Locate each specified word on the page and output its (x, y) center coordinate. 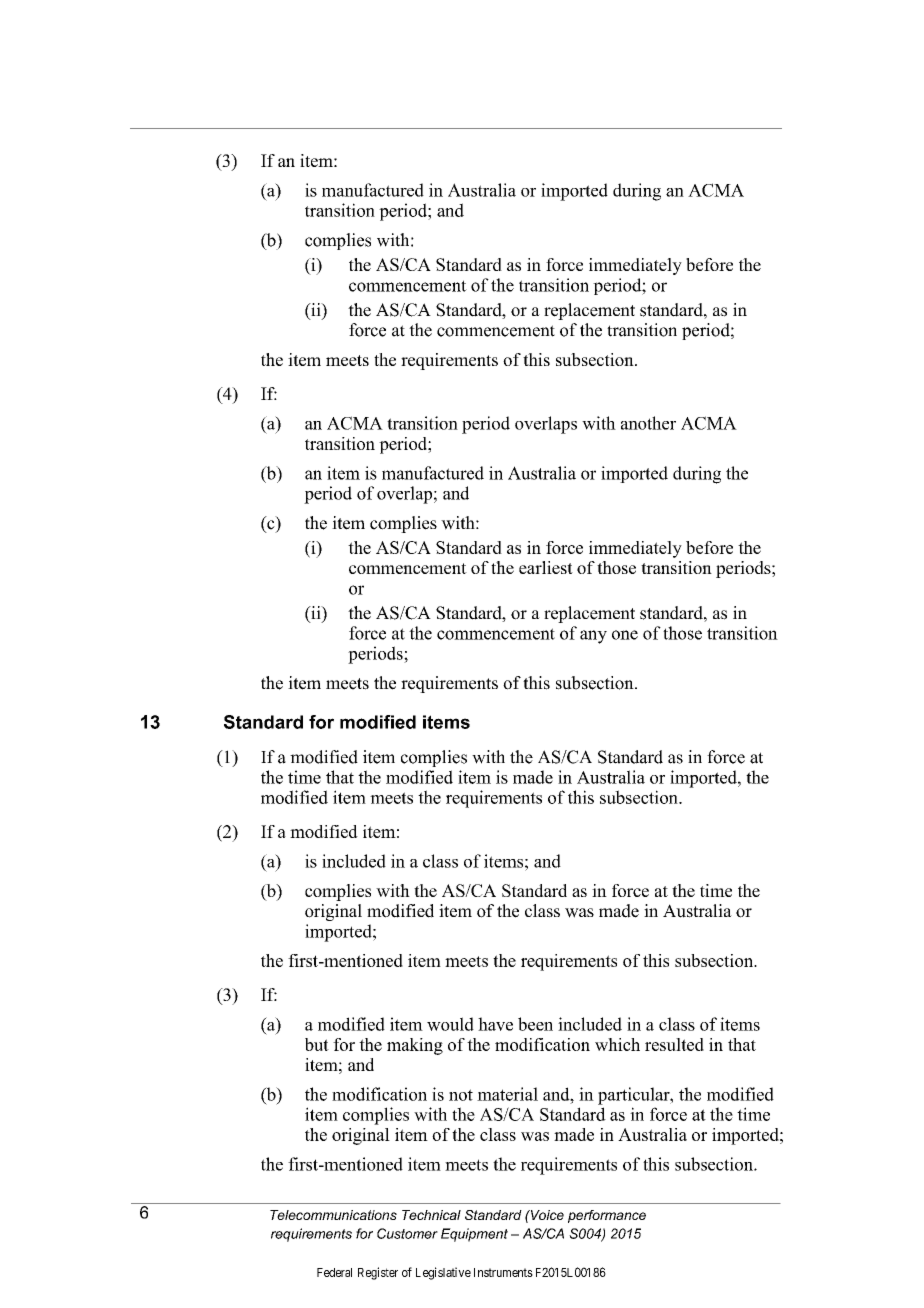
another (648, 423)
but (317, 1044)
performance (607, 1216)
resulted (674, 1044)
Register (378, 1273)
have (495, 1024)
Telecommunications (333, 1215)
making (415, 1046)
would (450, 1024)
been (535, 1024)
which (617, 1044)
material (507, 1094)
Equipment (474, 1235)
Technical (431, 1215)
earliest (546, 567)
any (593, 637)
